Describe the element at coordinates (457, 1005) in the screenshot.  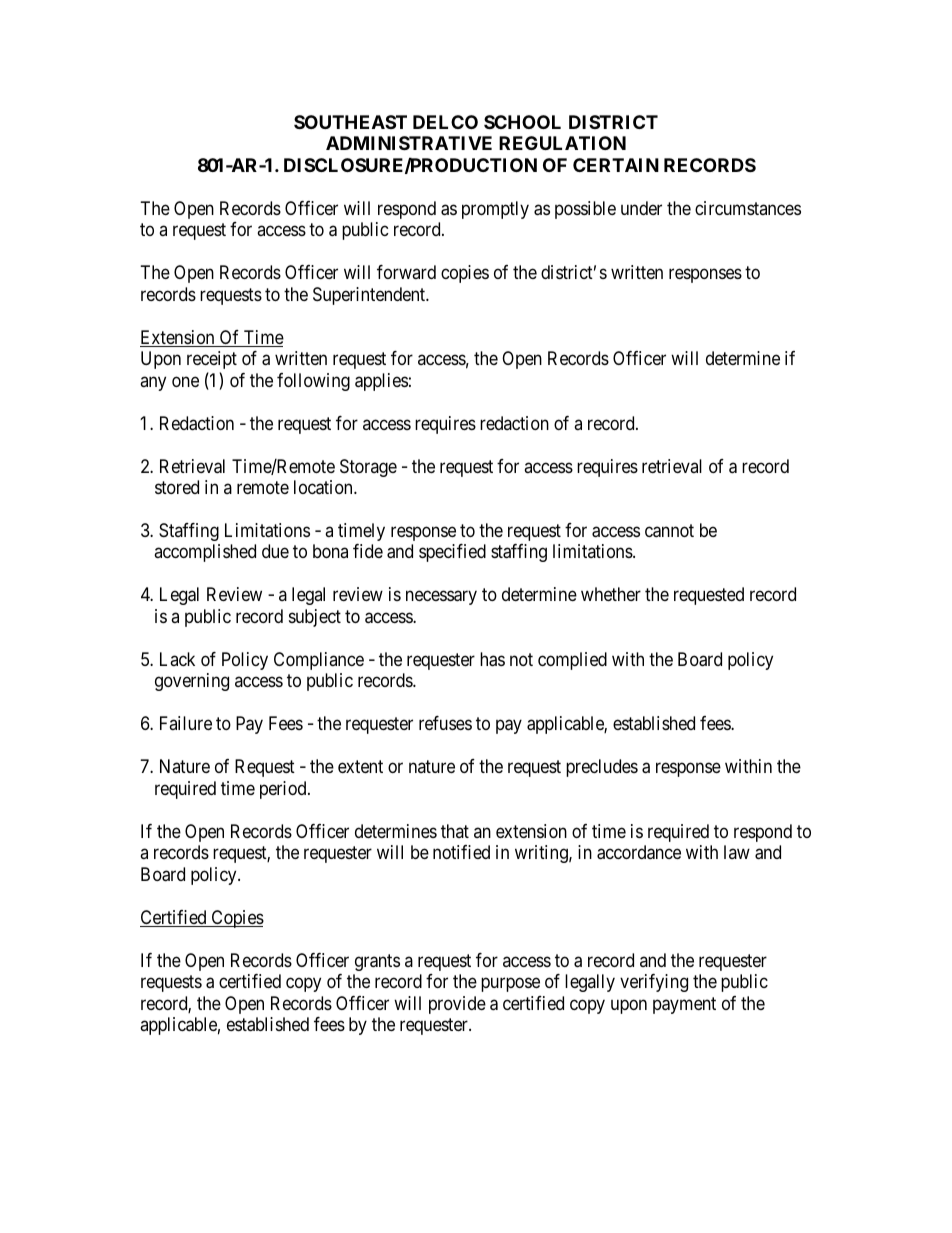
I see `provide` at that location.
